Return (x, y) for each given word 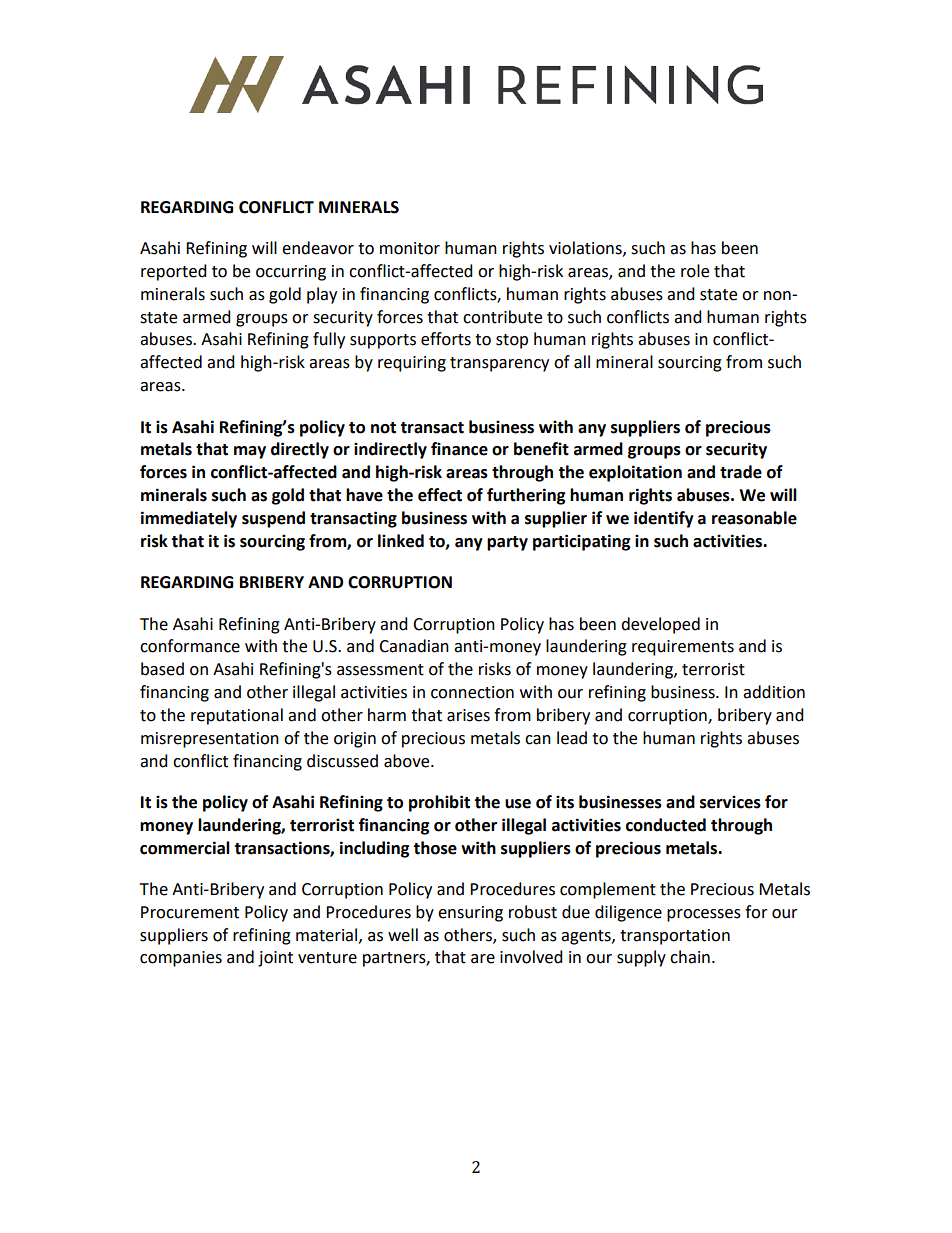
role (695, 271)
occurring (291, 273)
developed (660, 625)
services (730, 802)
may (250, 452)
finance (459, 449)
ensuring (470, 914)
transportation (675, 937)
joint (275, 959)
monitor (410, 248)
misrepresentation (210, 740)
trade (741, 472)
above (408, 761)
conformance (190, 646)
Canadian (414, 646)
